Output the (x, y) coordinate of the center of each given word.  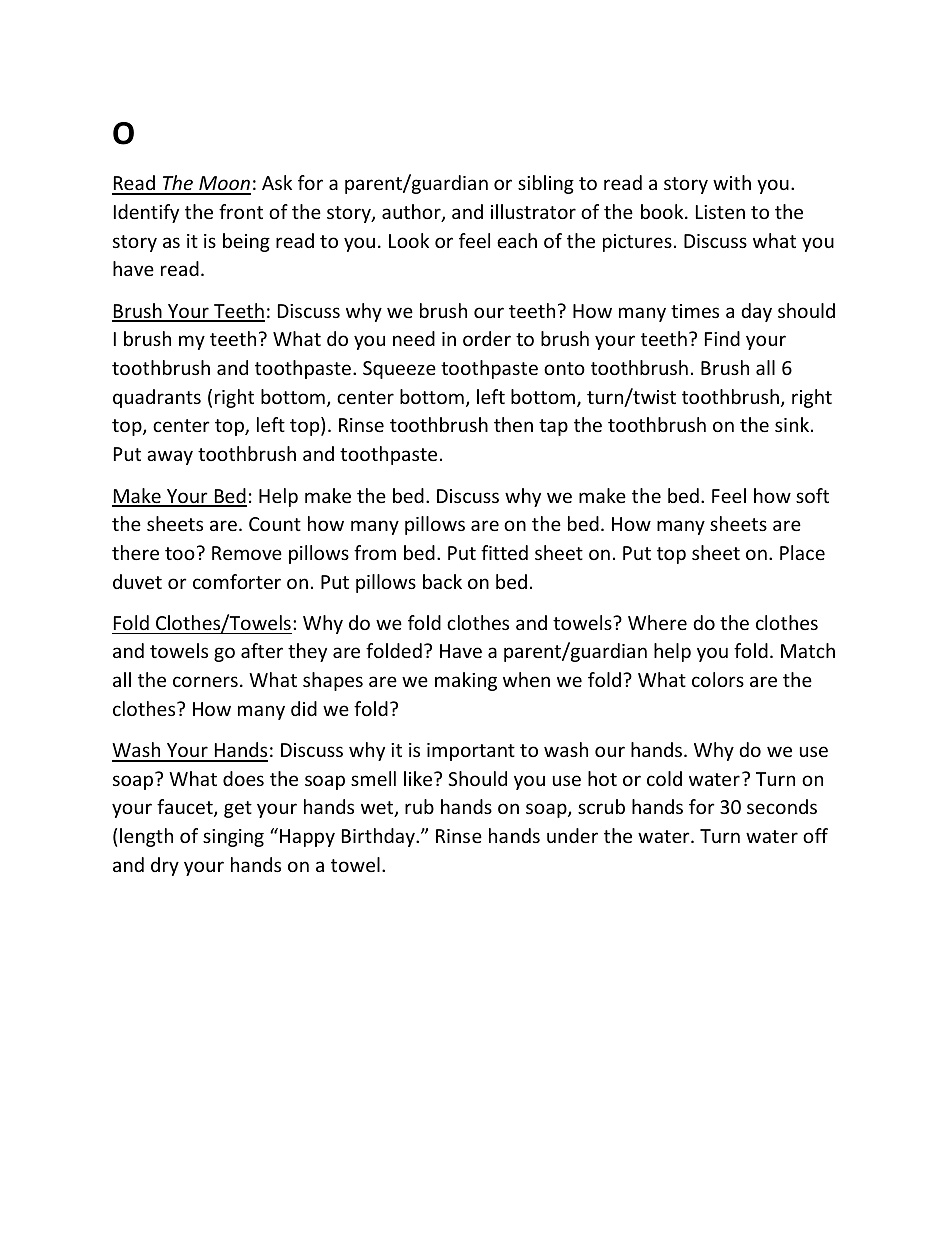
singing (233, 838)
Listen (720, 212)
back (442, 581)
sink (793, 424)
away (170, 457)
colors (718, 679)
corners (205, 681)
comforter (237, 581)
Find (722, 338)
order (487, 338)
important (471, 752)
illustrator (533, 211)
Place (802, 552)
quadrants (157, 398)
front (241, 211)
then (513, 424)
